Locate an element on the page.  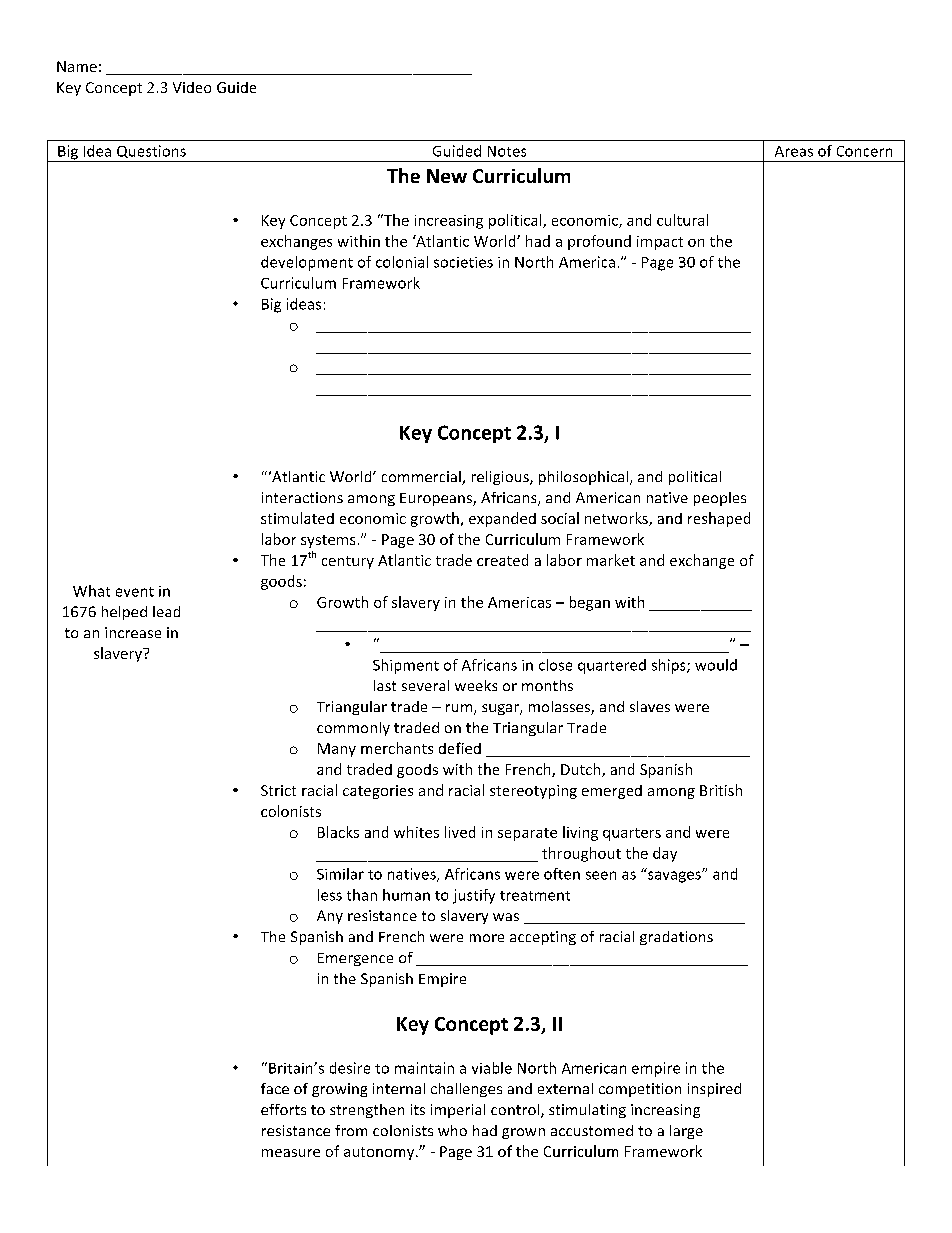
defied is located at coordinates (460, 748).
